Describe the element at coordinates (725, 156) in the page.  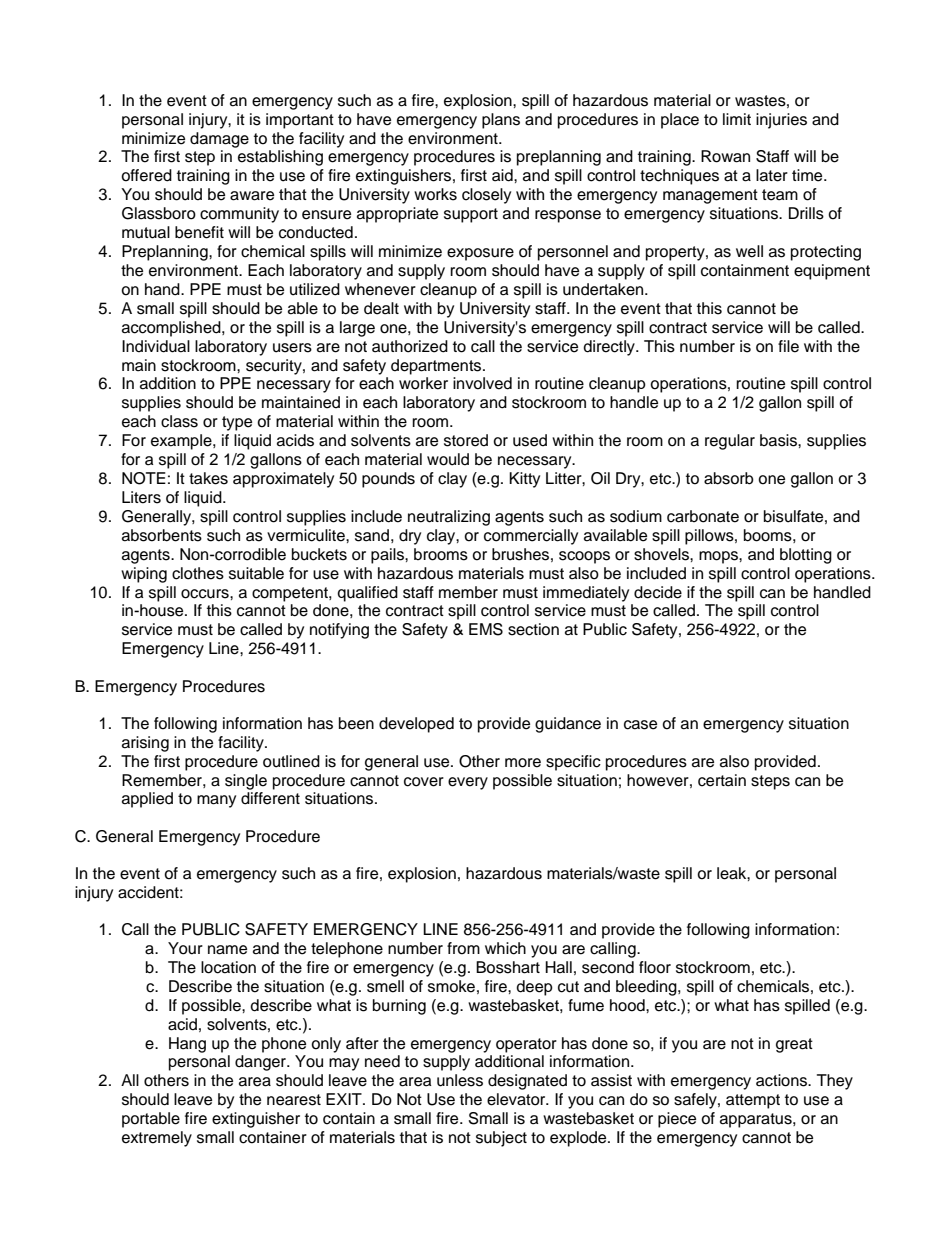
I see `Rowan` at that location.
